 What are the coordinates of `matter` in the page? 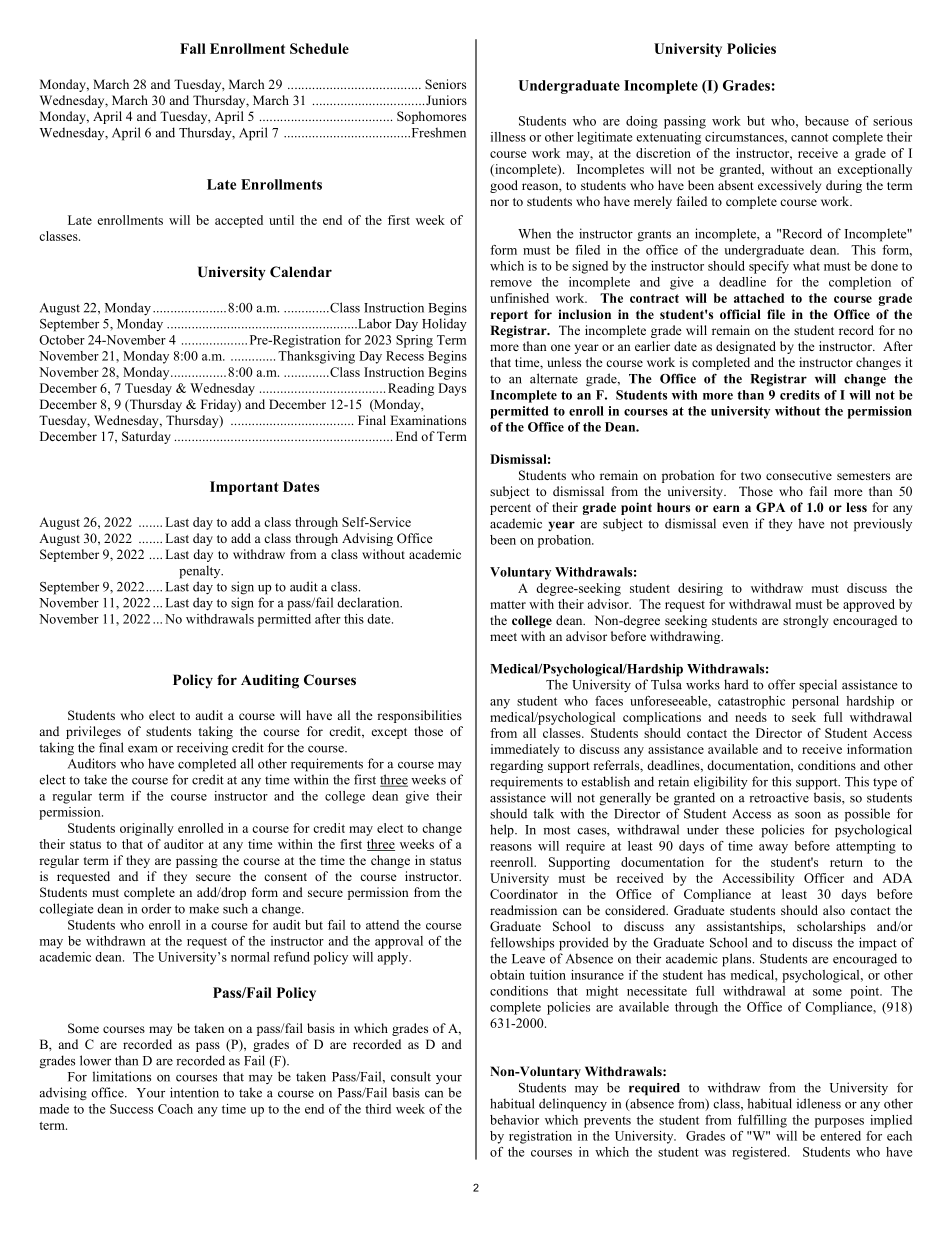 It's located at (508, 605).
